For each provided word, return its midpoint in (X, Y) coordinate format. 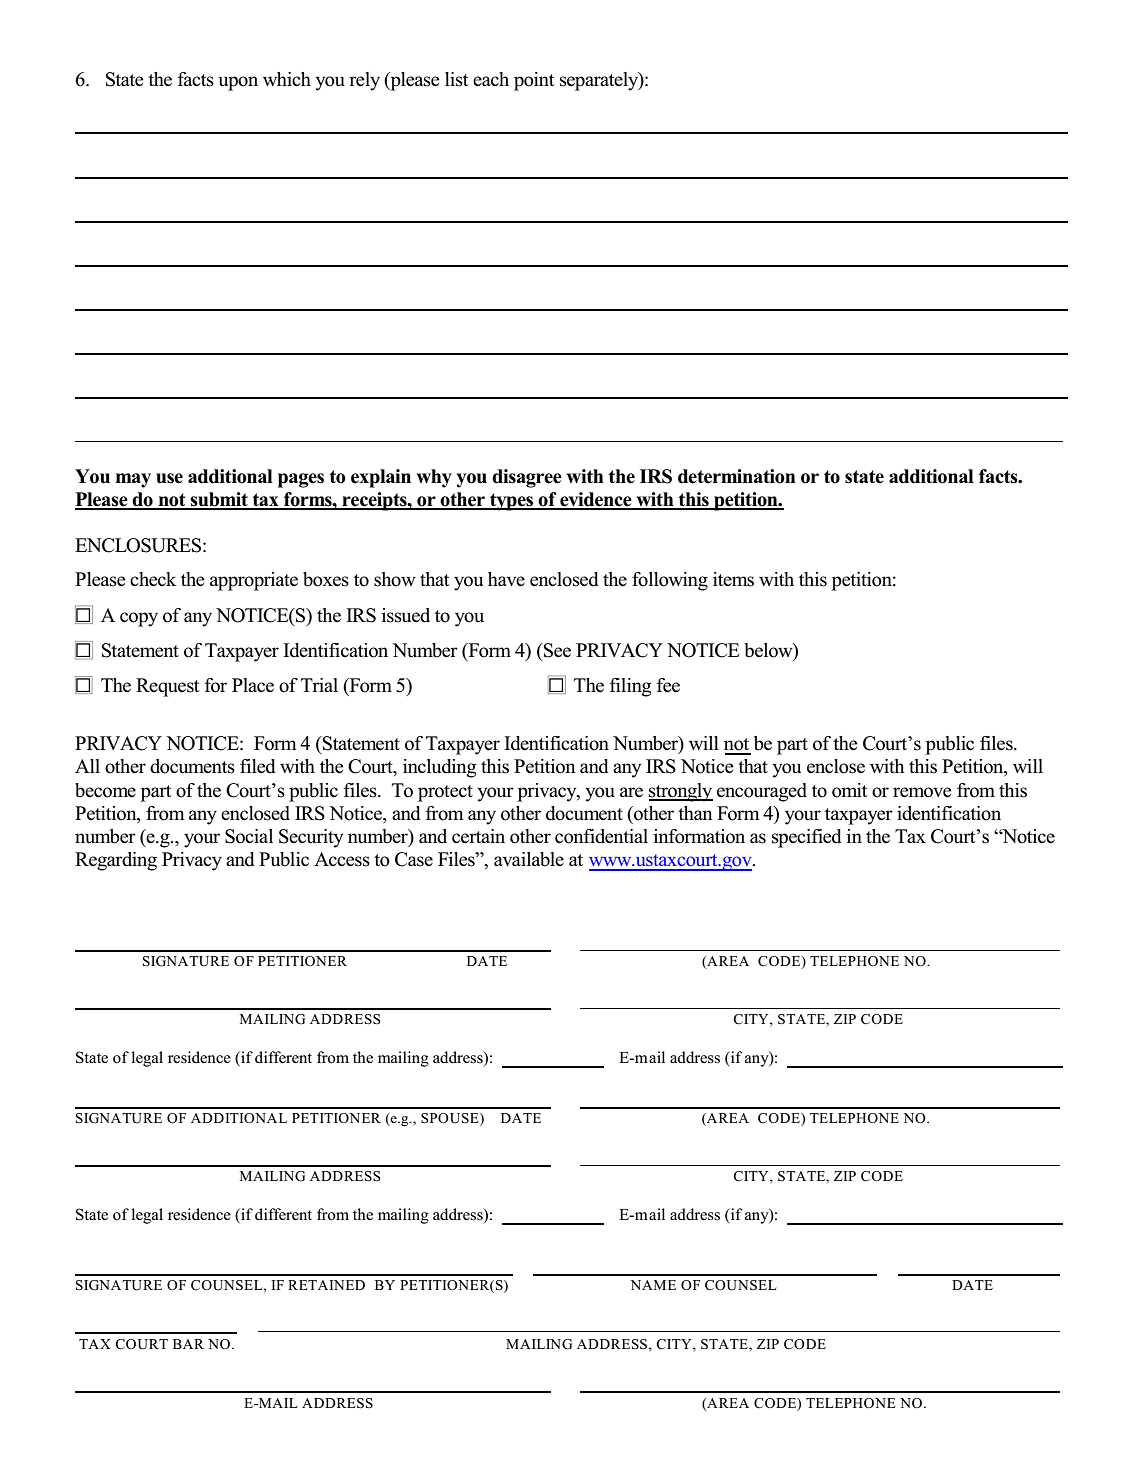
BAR (188, 1344)
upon (238, 83)
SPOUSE (451, 1119)
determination (737, 476)
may (133, 480)
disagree (527, 478)
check (153, 579)
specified (807, 838)
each (491, 79)
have (506, 579)
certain (478, 836)
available (529, 859)
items (733, 579)
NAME (653, 1285)
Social (249, 836)
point (534, 81)
